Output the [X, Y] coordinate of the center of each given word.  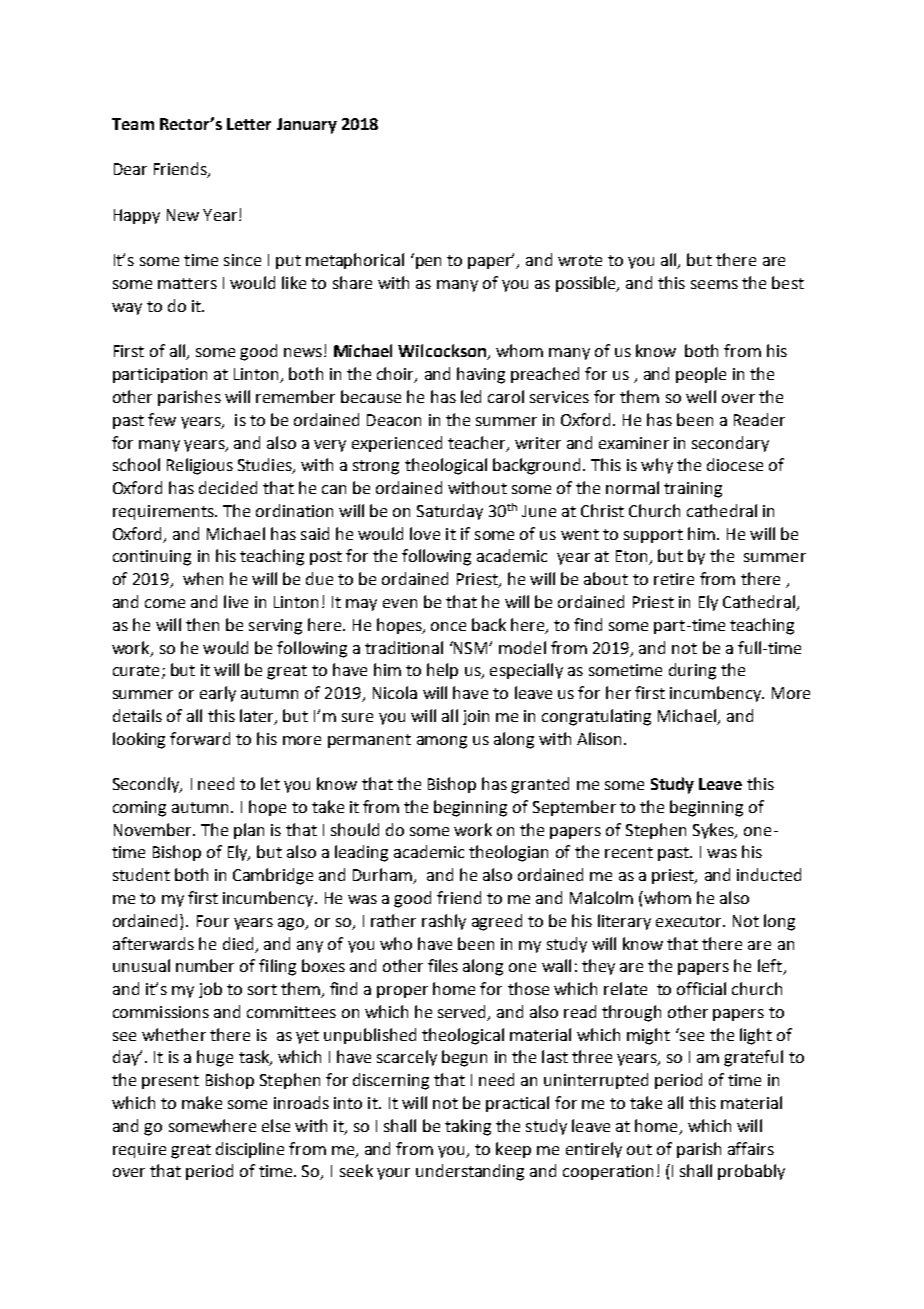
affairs [751, 1148]
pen [428, 263]
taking [468, 1127]
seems [714, 284]
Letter [249, 124]
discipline [250, 1150]
